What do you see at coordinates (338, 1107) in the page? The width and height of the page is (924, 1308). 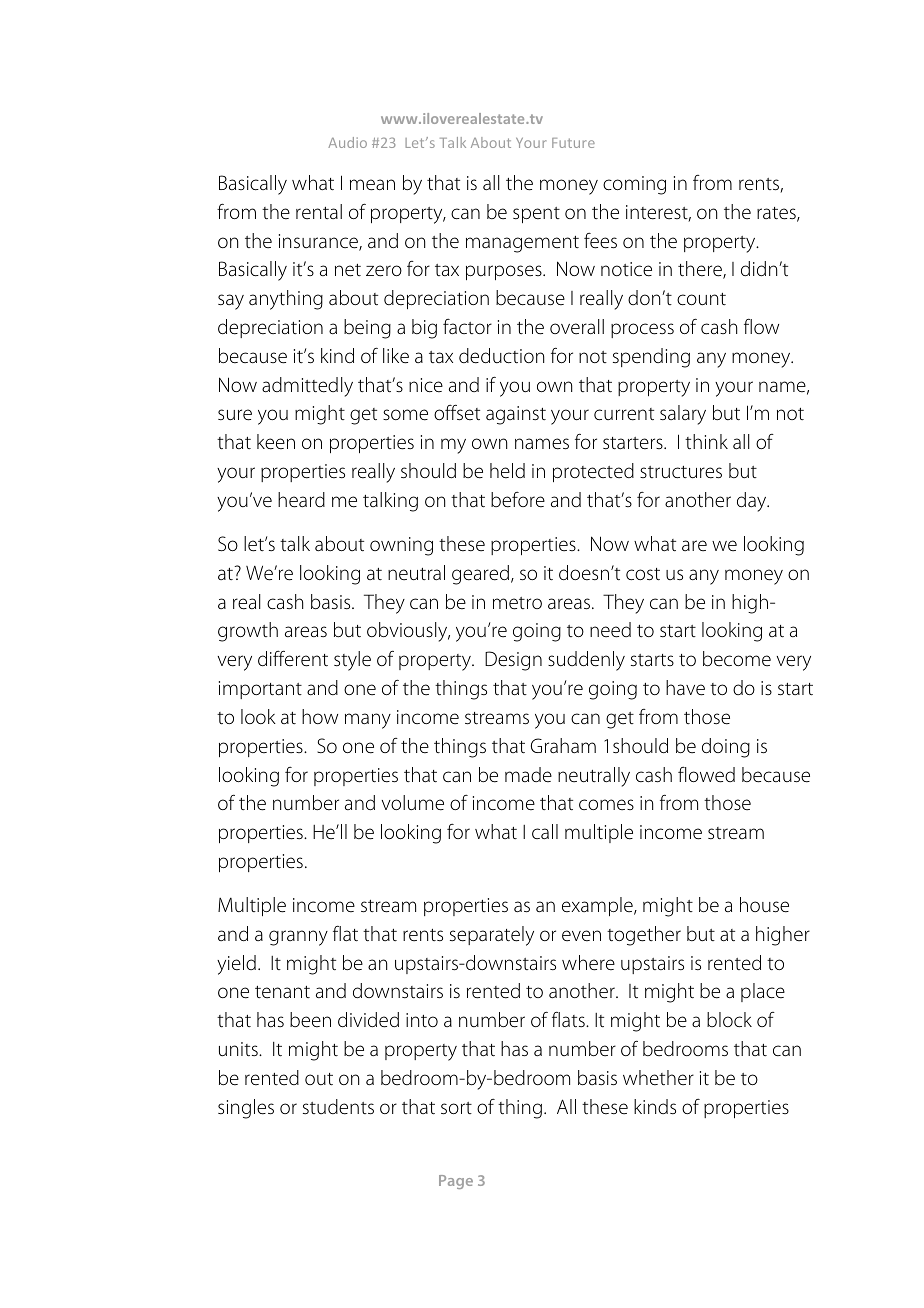 I see `students` at bounding box center [338, 1107].
